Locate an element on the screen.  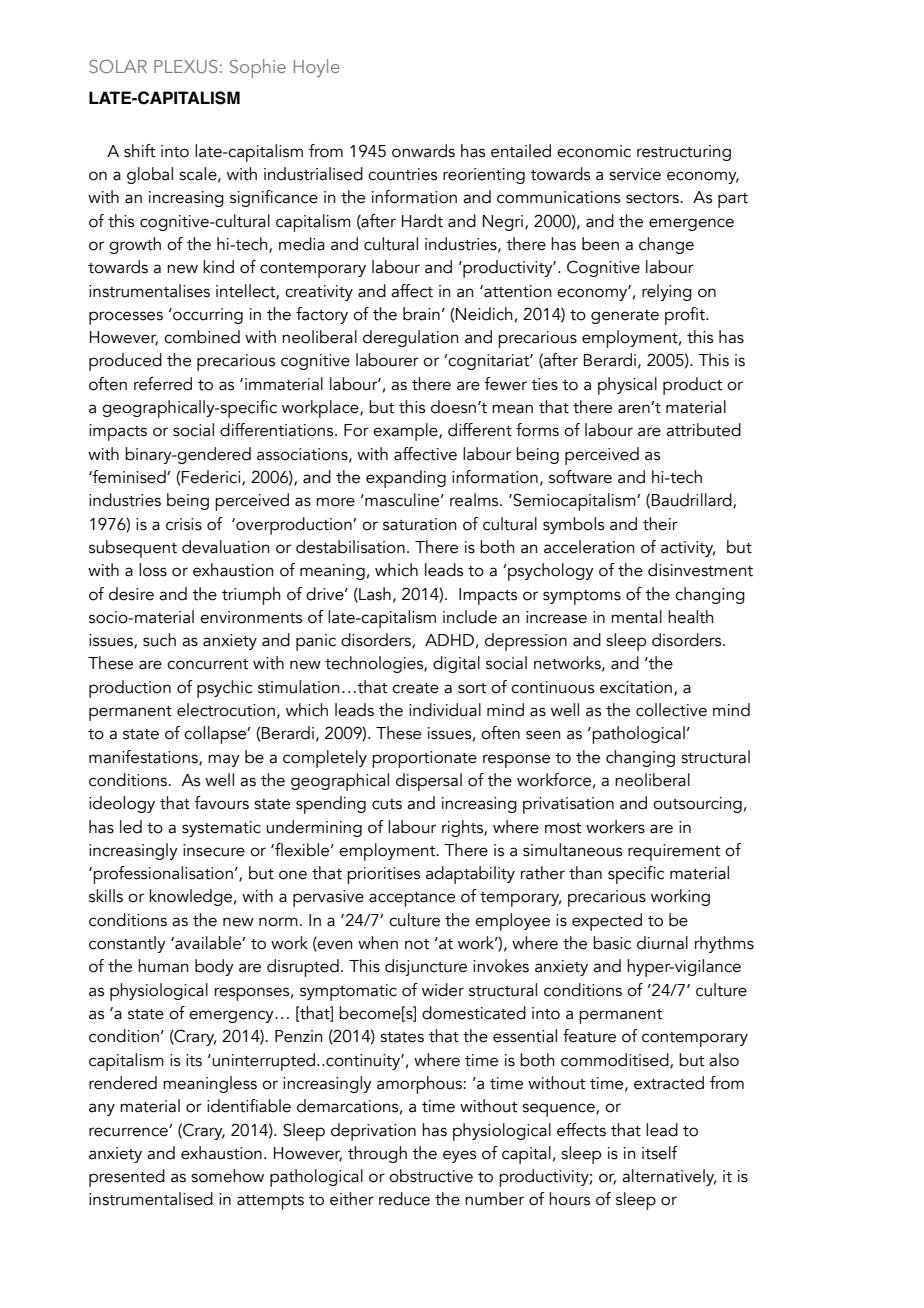
digital is located at coordinates (456, 664).
